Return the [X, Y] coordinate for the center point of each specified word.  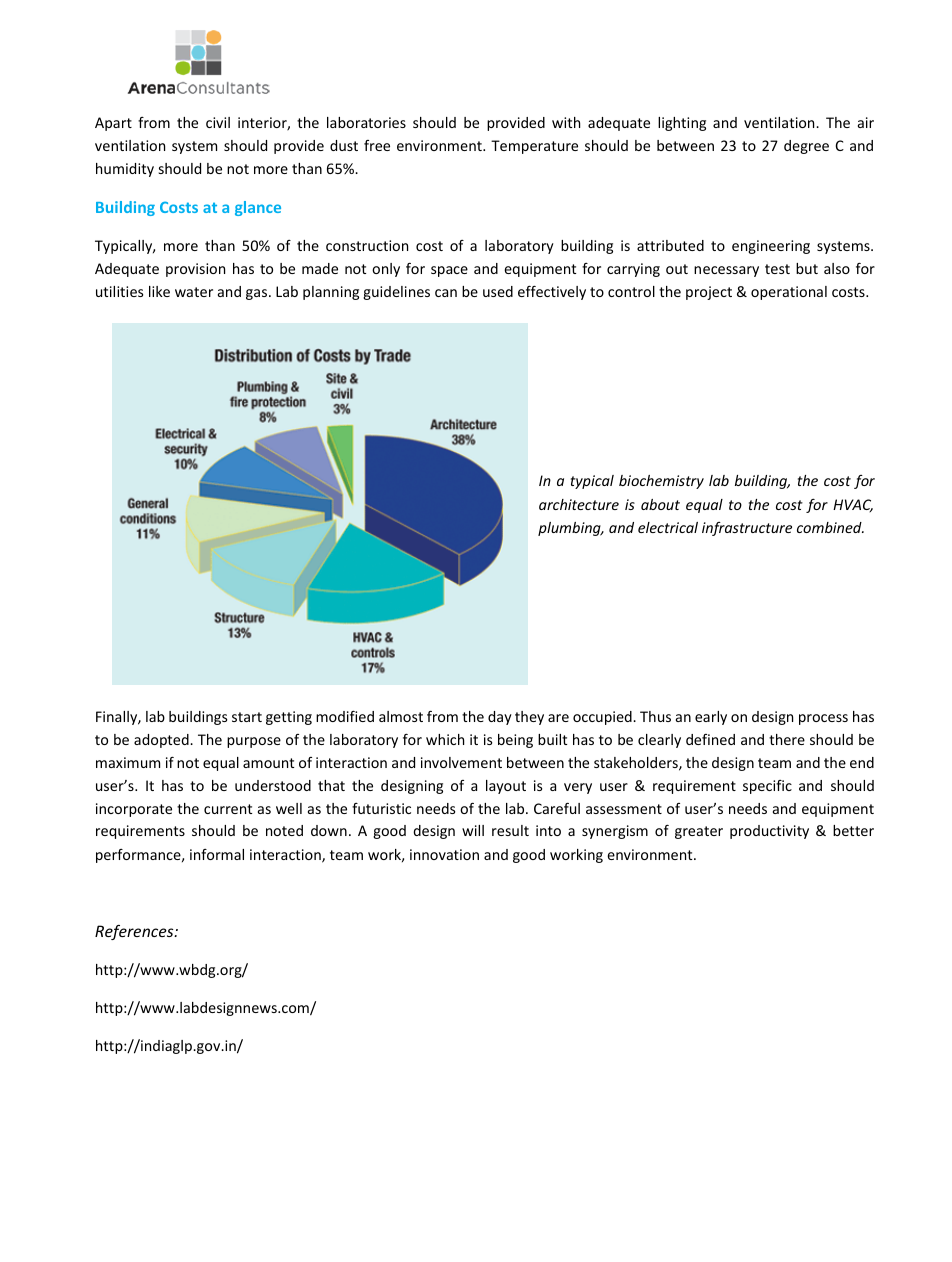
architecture [579, 504]
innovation [444, 854]
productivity [769, 832]
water [194, 292]
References [135, 932]
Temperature [534, 147]
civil [218, 122]
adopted [162, 741]
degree [806, 147]
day [500, 718]
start [247, 717]
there [787, 739]
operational [789, 293]
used [498, 291]
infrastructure [747, 529]
